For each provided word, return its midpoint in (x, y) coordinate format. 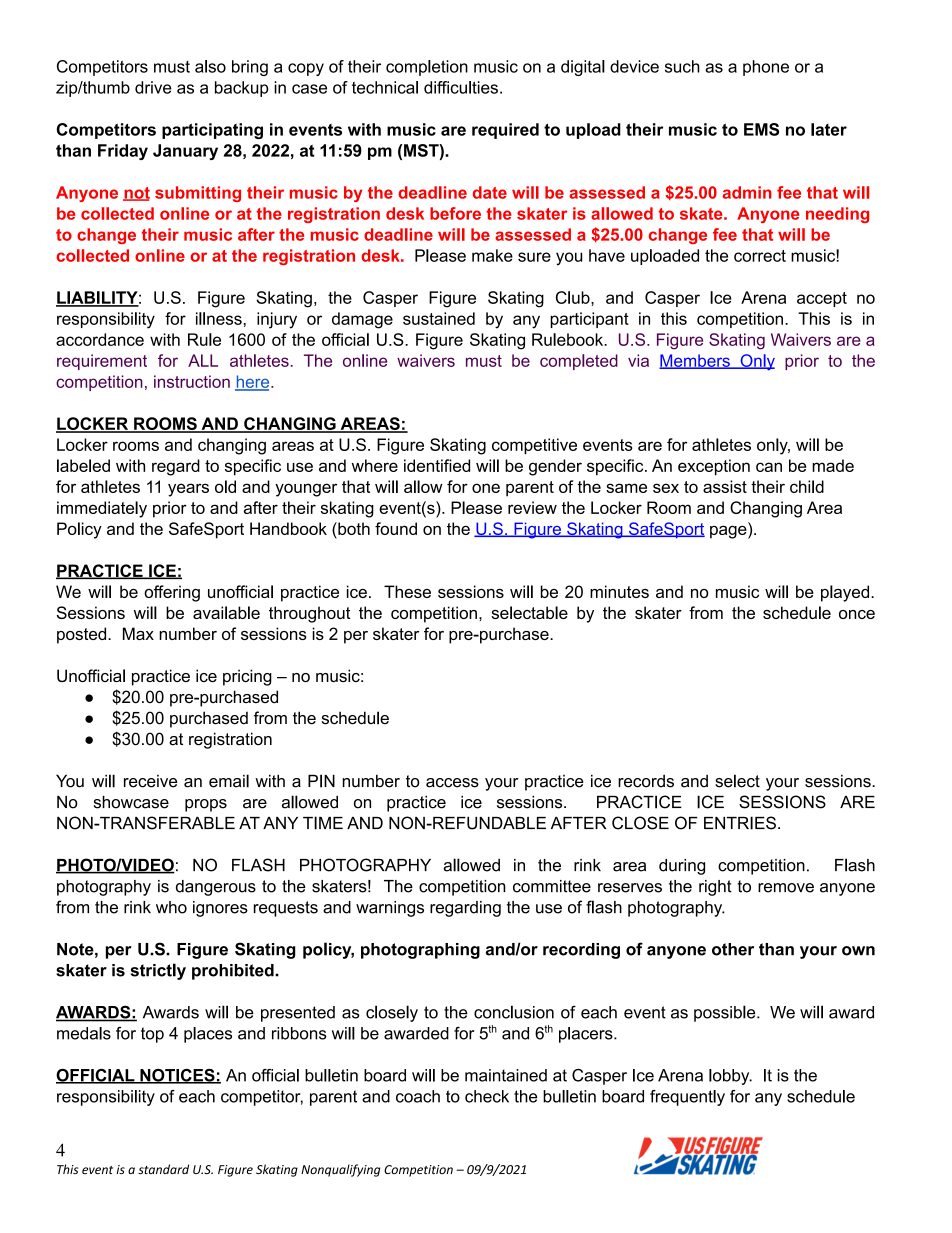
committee (552, 886)
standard (163, 1169)
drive (153, 87)
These (407, 591)
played (846, 593)
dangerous (216, 888)
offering (172, 593)
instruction (192, 381)
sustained (439, 318)
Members (695, 361)
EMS (761, 129)
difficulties (461, 87)
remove (786, 888)
